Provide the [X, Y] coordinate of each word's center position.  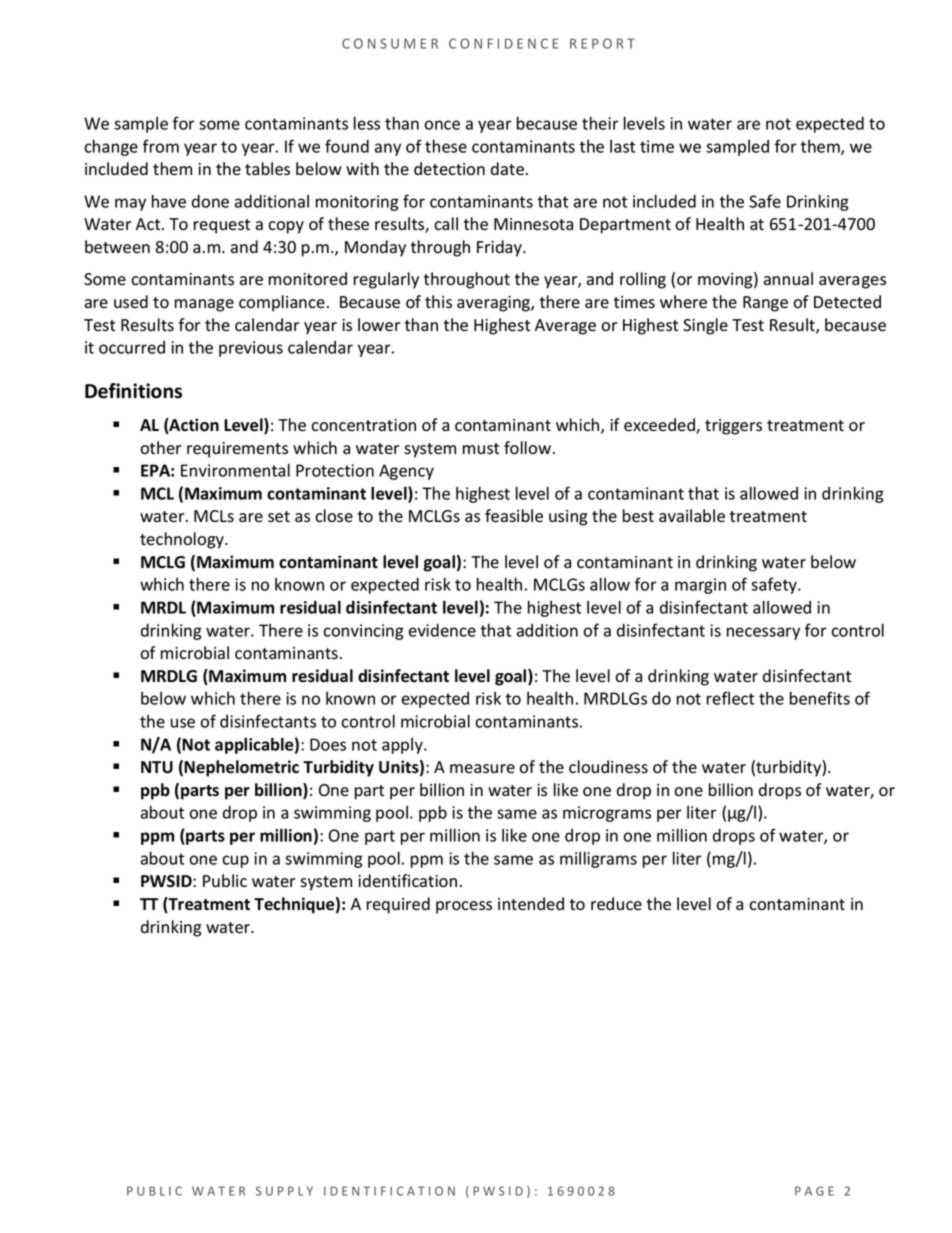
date [507, 169]
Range [765, 304]
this [438, 302]
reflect [730, 698]
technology [183, 540]
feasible [514, 516]
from [161, 146]
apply [403, 746]
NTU [157, 767]
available [692, 516]
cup [235, 861]
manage [204, 305]
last [622, 146]
